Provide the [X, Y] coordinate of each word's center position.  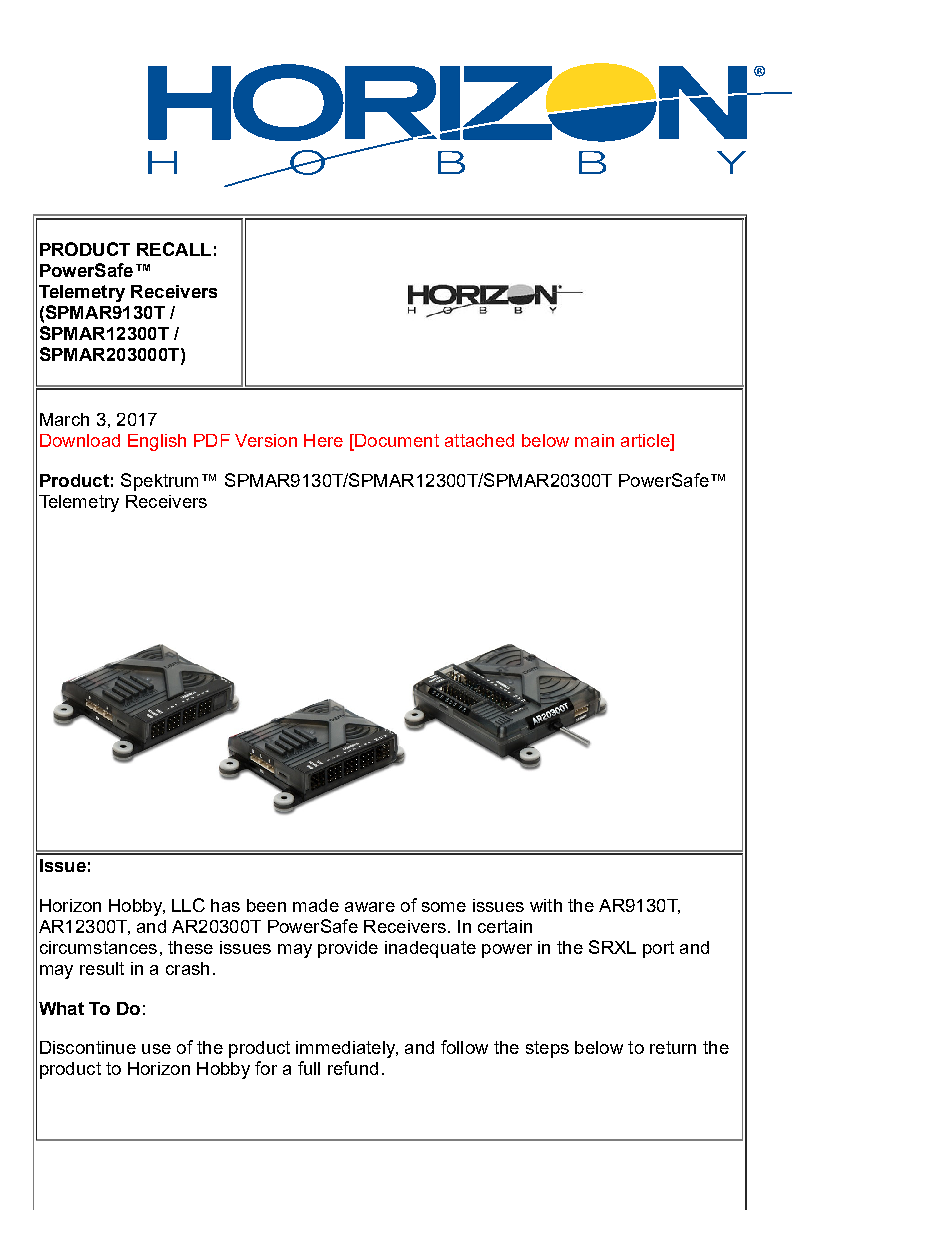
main [594, 440]
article [646, 442]
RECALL [174, 249]
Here [323, 440]
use [156, 1049]
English [157, 442]
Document [396, 442]
